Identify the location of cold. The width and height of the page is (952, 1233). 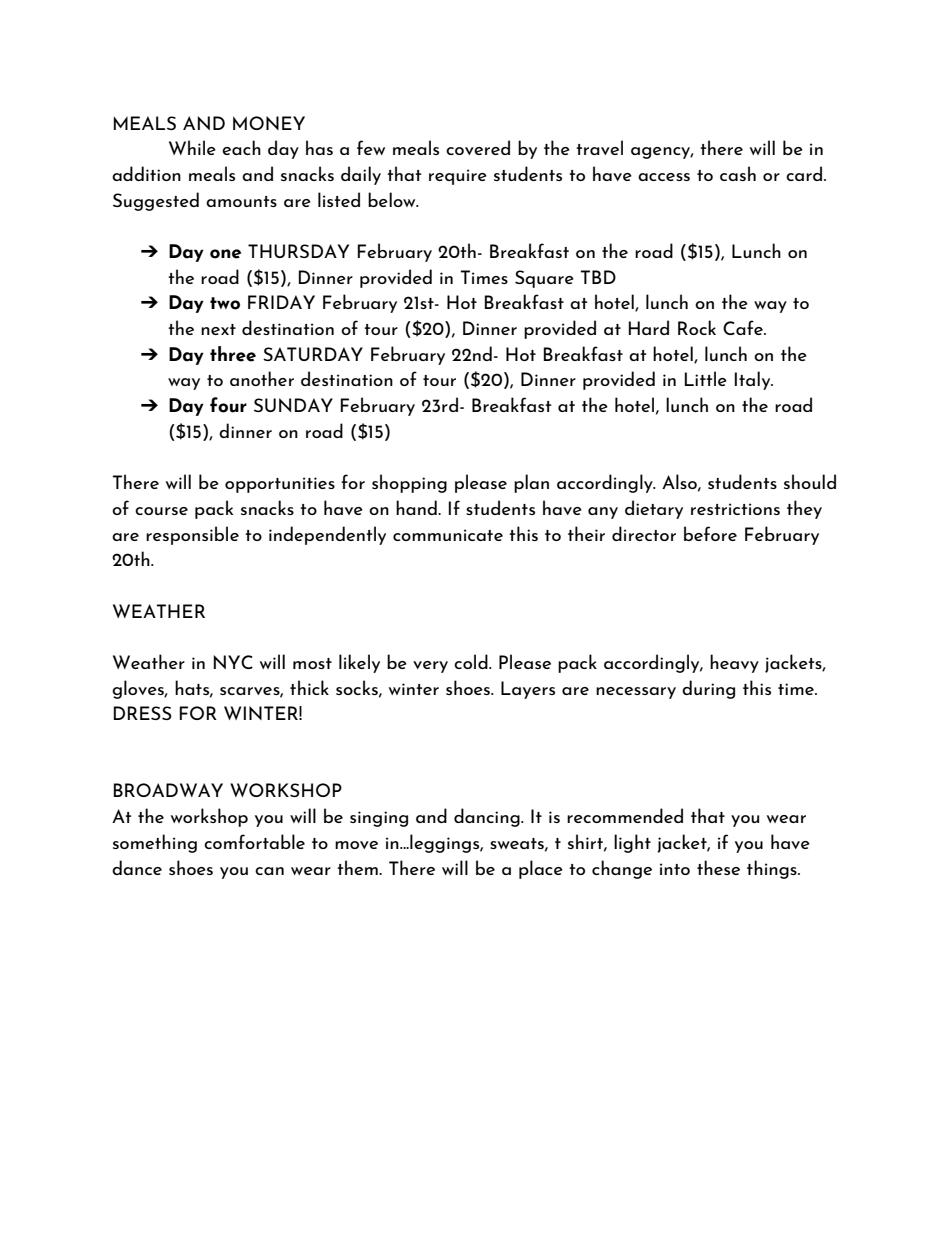
(472, 661).
